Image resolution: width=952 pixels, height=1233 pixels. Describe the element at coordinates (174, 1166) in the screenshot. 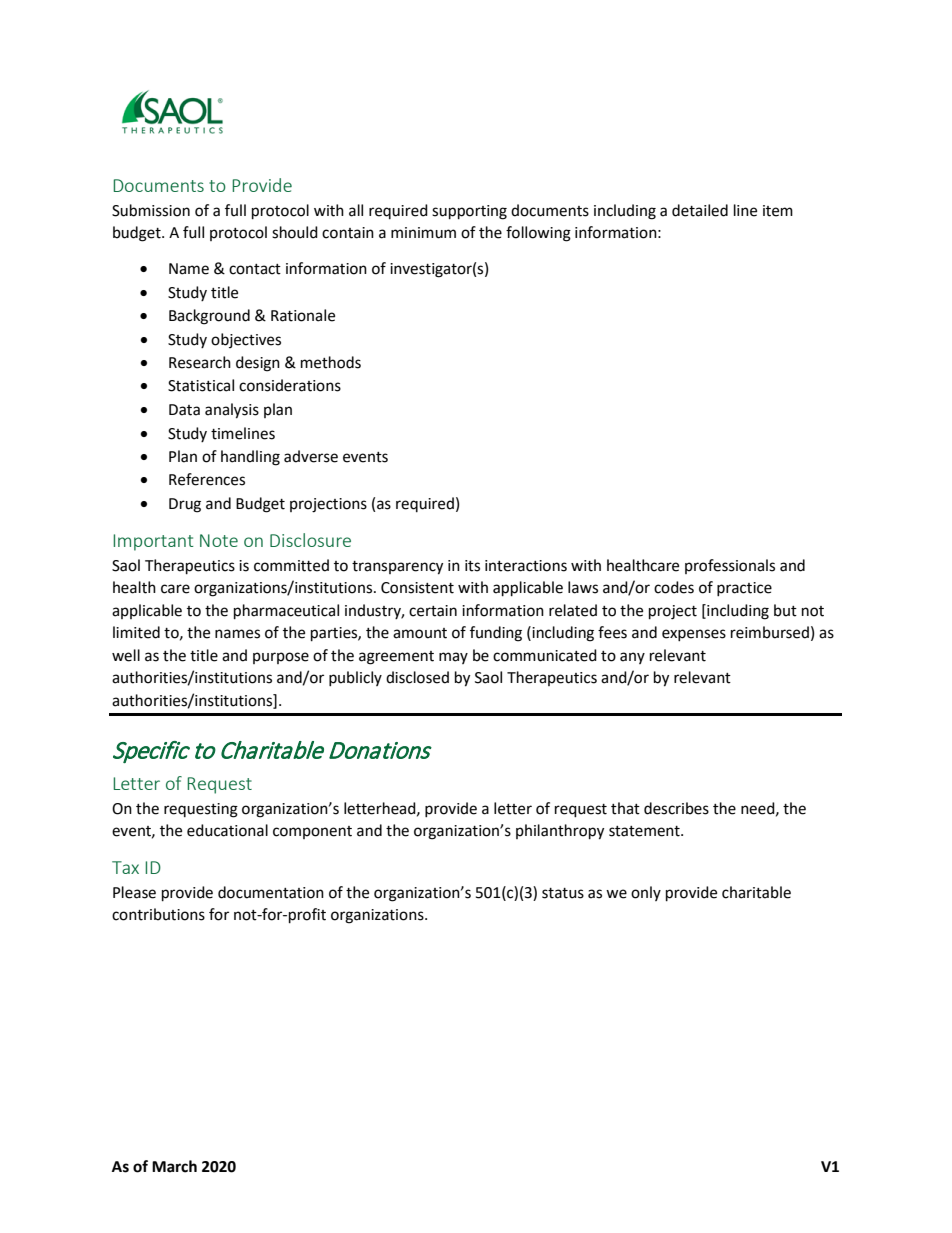

I see `March` at that location.
